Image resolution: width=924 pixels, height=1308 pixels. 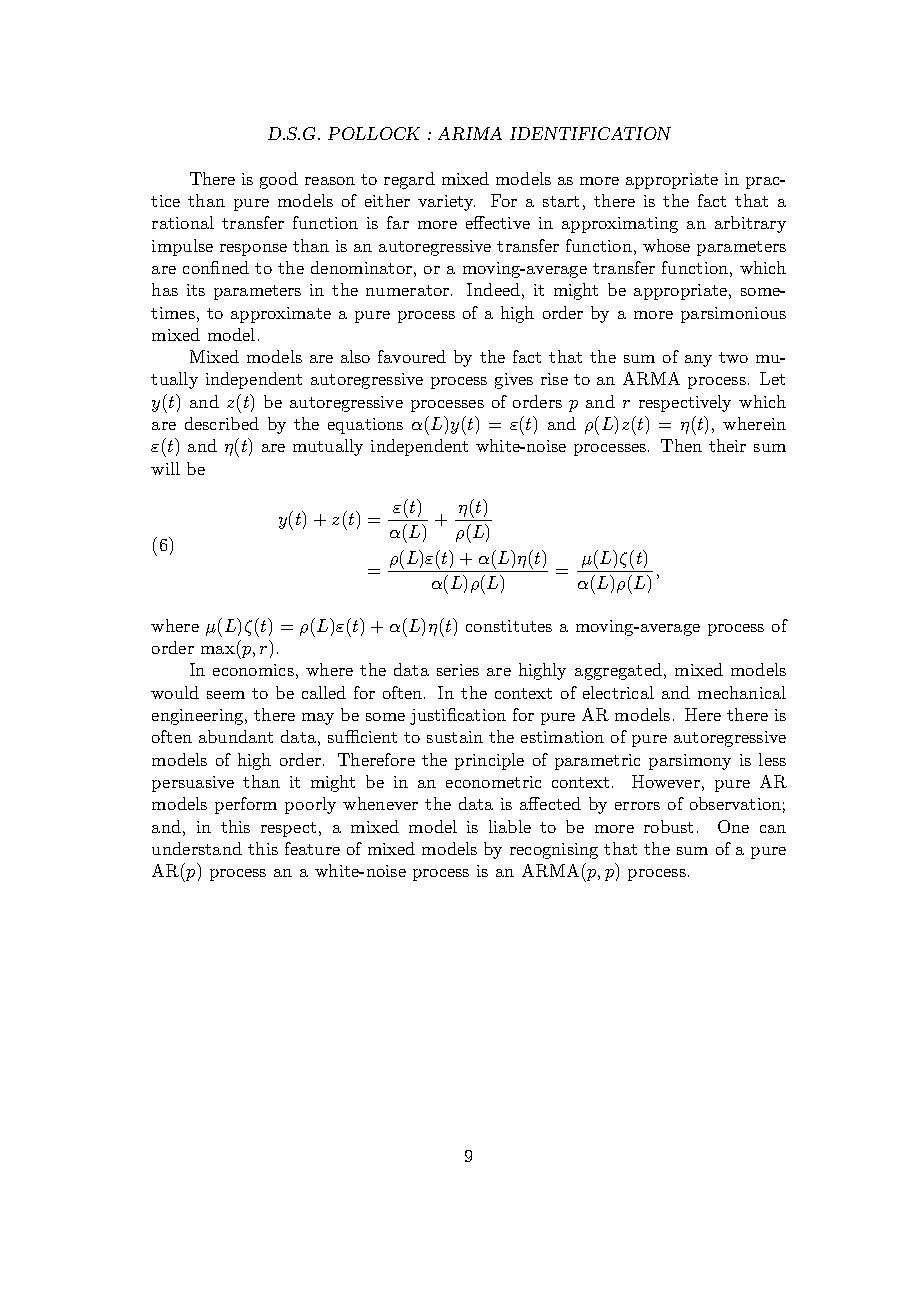 I want to click on Indeed, so click(x=493, y=289).
